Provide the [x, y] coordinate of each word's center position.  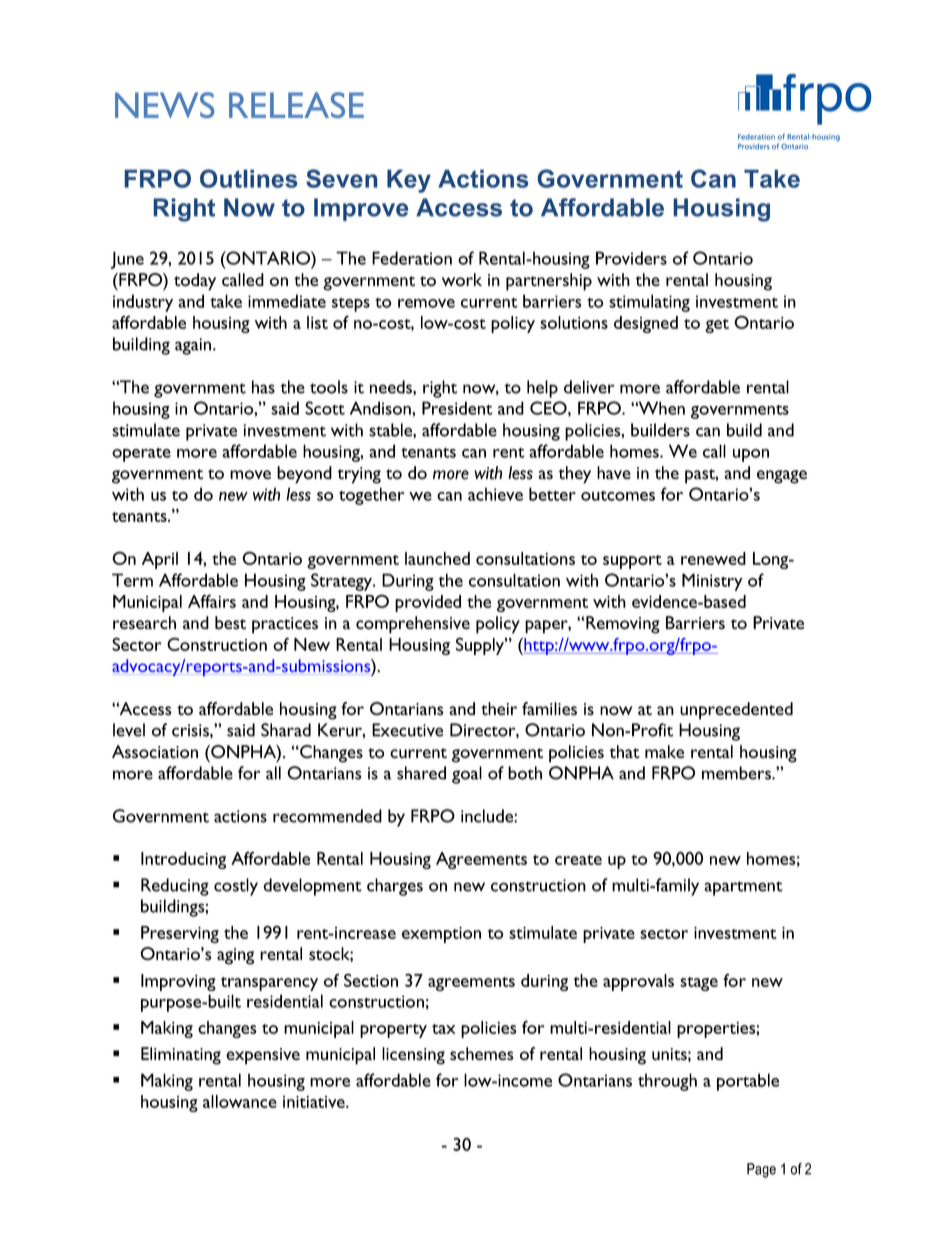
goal [467, 775]
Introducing [183, 860]
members [737, 773]
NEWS [165, 105]
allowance [240, 1101]
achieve [495, 494]
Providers [631, 258]
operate [141, 455]
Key [409, 181]
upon [751, 455]
